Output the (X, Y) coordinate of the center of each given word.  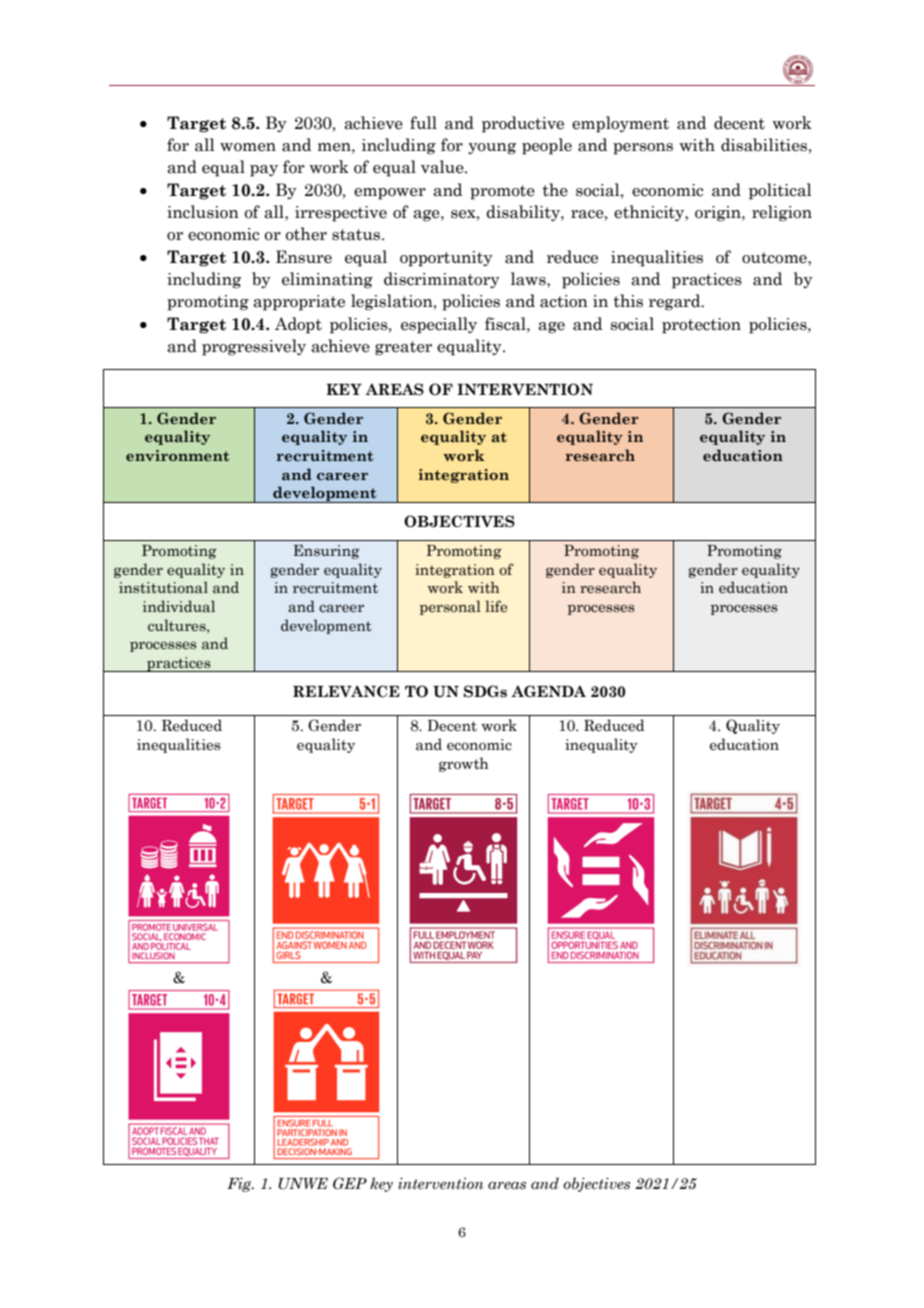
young (492, 149)
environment (177, 455)
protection (701, 326)
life (496, 606)
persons (643, 149)
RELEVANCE (346, 691)
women (248, 147)
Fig (240, 1184)
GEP (350, 1183)
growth (464, 764)
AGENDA (548, 691)
